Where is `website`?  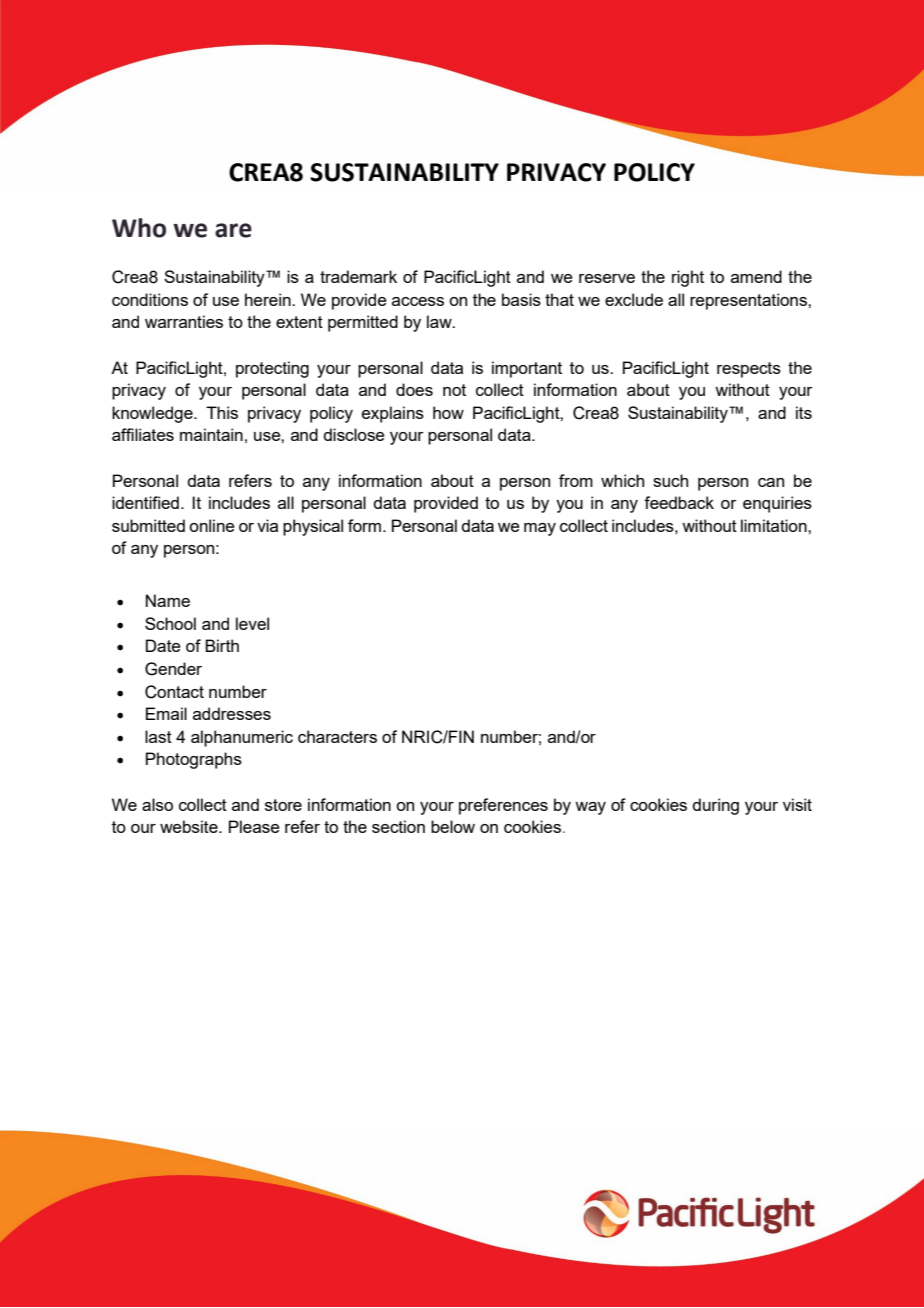 website is located at coordinates (190, 826).
